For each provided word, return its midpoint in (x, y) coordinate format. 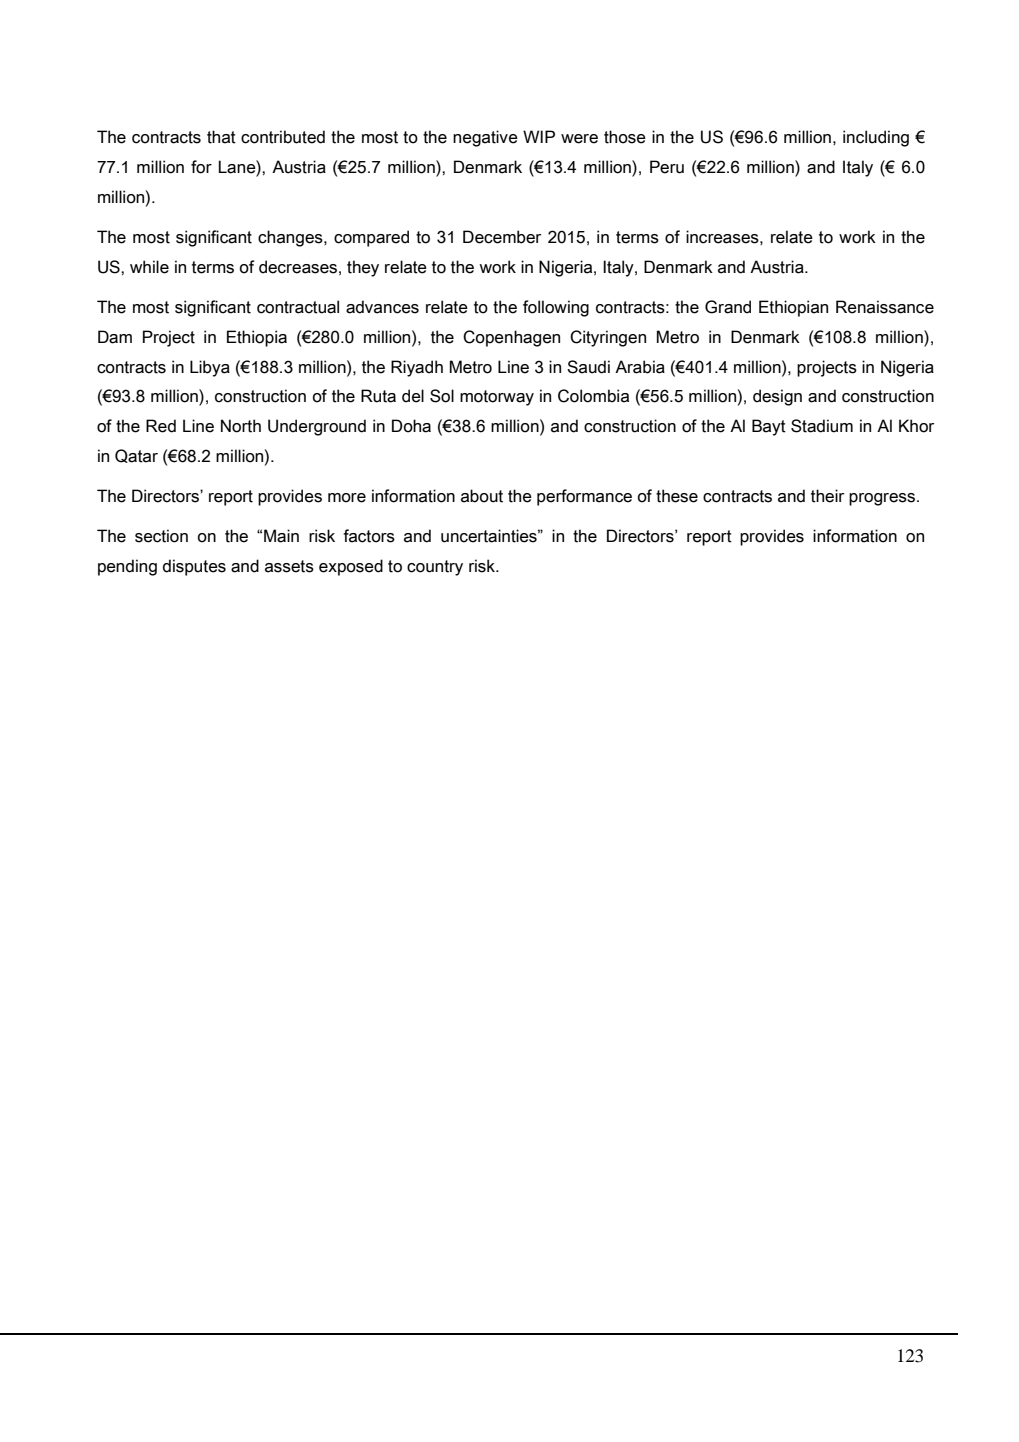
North (241, 426)
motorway (497, 398)
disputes (194, 567)
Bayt (769, 427)
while (149, 267)
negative (485, 138)
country (435, 568)
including (876, 138)
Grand (728, 307)
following (556, 308)
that (221, 137)
